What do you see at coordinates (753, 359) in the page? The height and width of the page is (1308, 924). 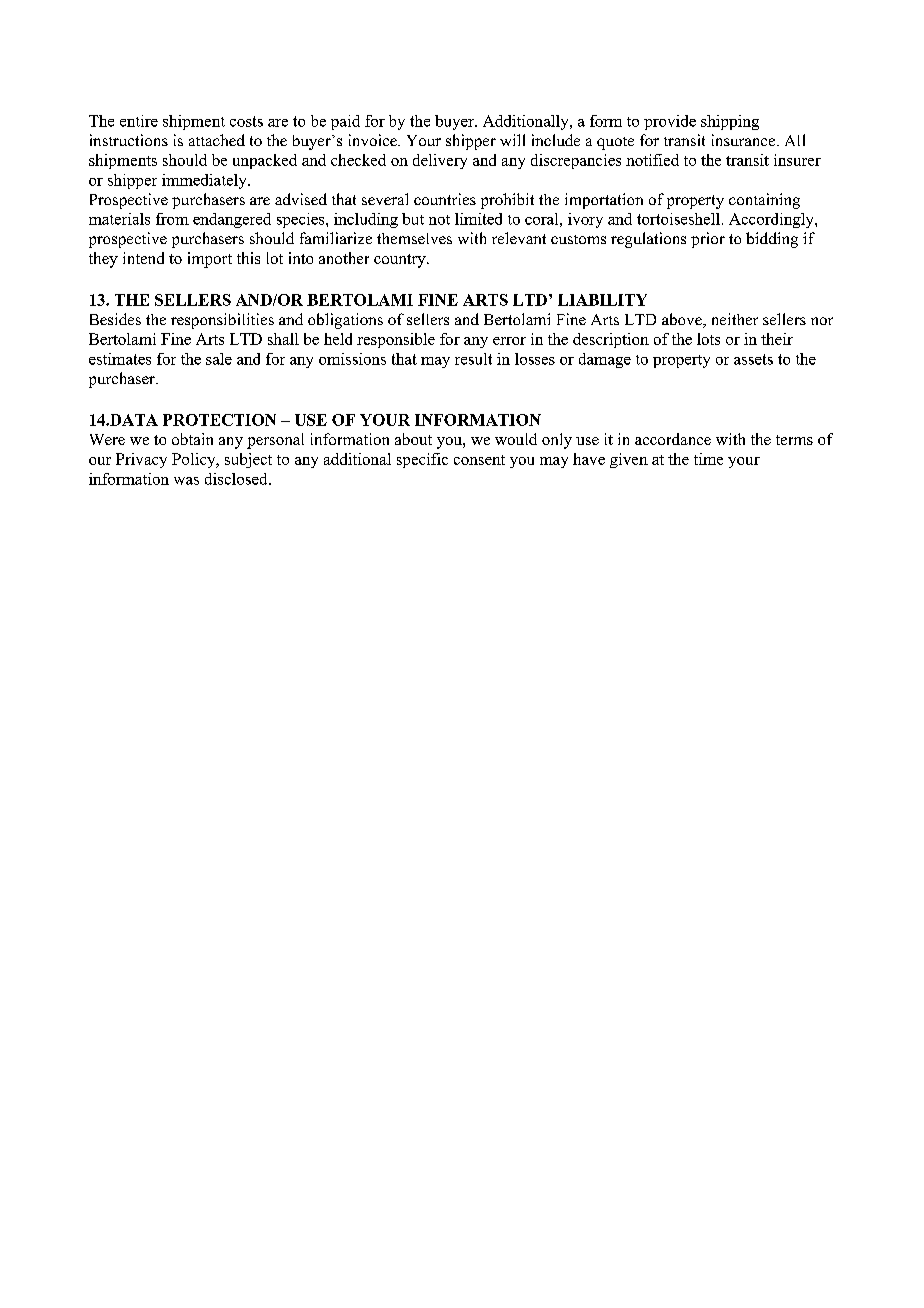 I see `assets` at bounding box center [753, 359].
